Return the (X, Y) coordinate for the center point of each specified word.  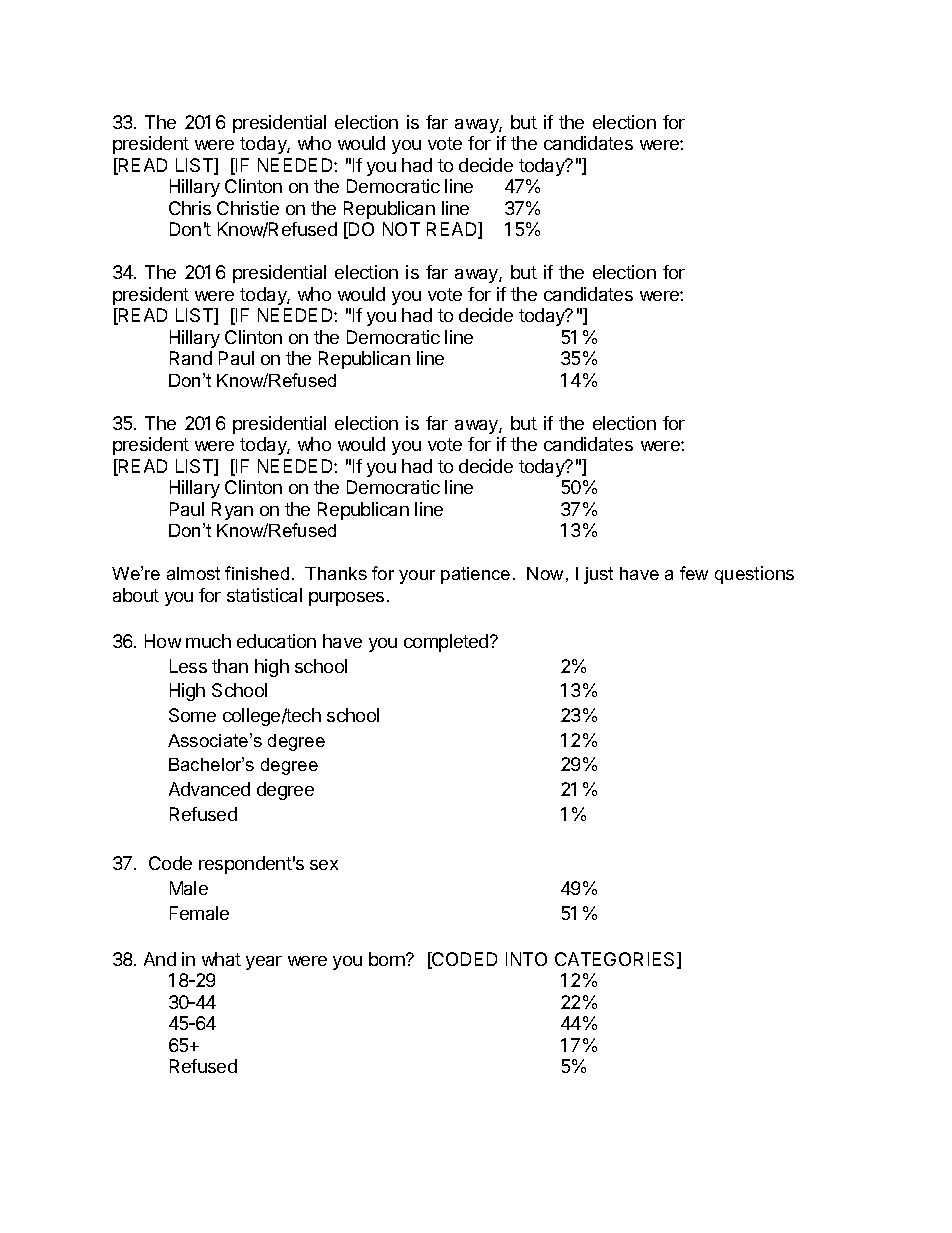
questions (754, 575)
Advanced (209, 789)
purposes (346, 599)
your (417, 577)
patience (475, 575)
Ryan (232, 511)
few (694, 573)
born (388, 959)
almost (193, 573)
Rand (191, 358)
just (598, 575)
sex (324, 865)
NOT (401, 229)
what (221, 959)
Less (188, 666)
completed (447, 643)
